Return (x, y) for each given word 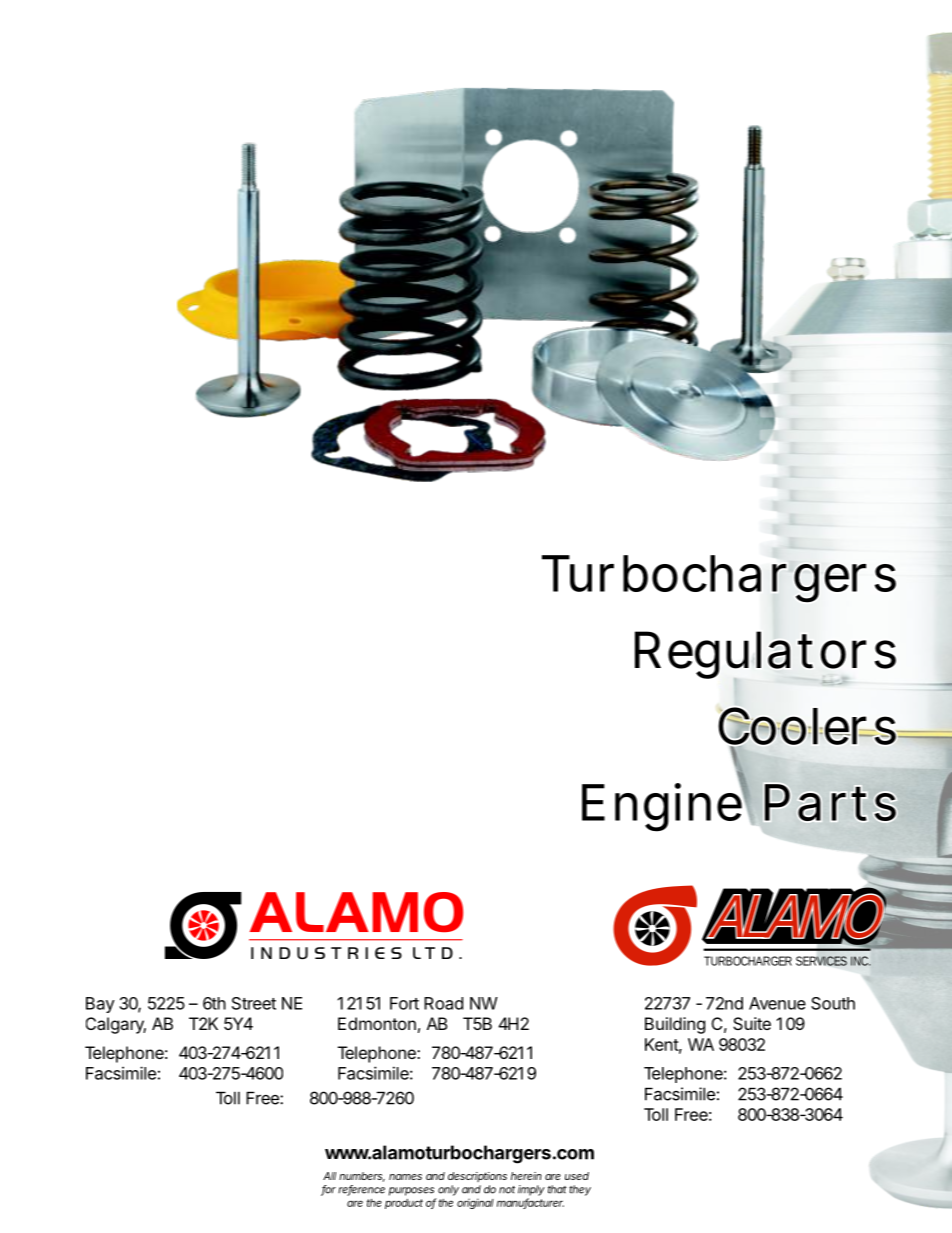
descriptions (477, 1177)
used (577, 1176)
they (580, 1190)
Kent (663, 1045)
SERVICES (821, 961)
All (329, 1176)
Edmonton (377, 1023)
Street (254, 1003)
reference (361, 1190)
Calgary (116, 1025)
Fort (404, 1003)
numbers (362, 1177)
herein (526, 1176)
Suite (752, 1023)
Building (675, 1025)
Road (443, 1003)
